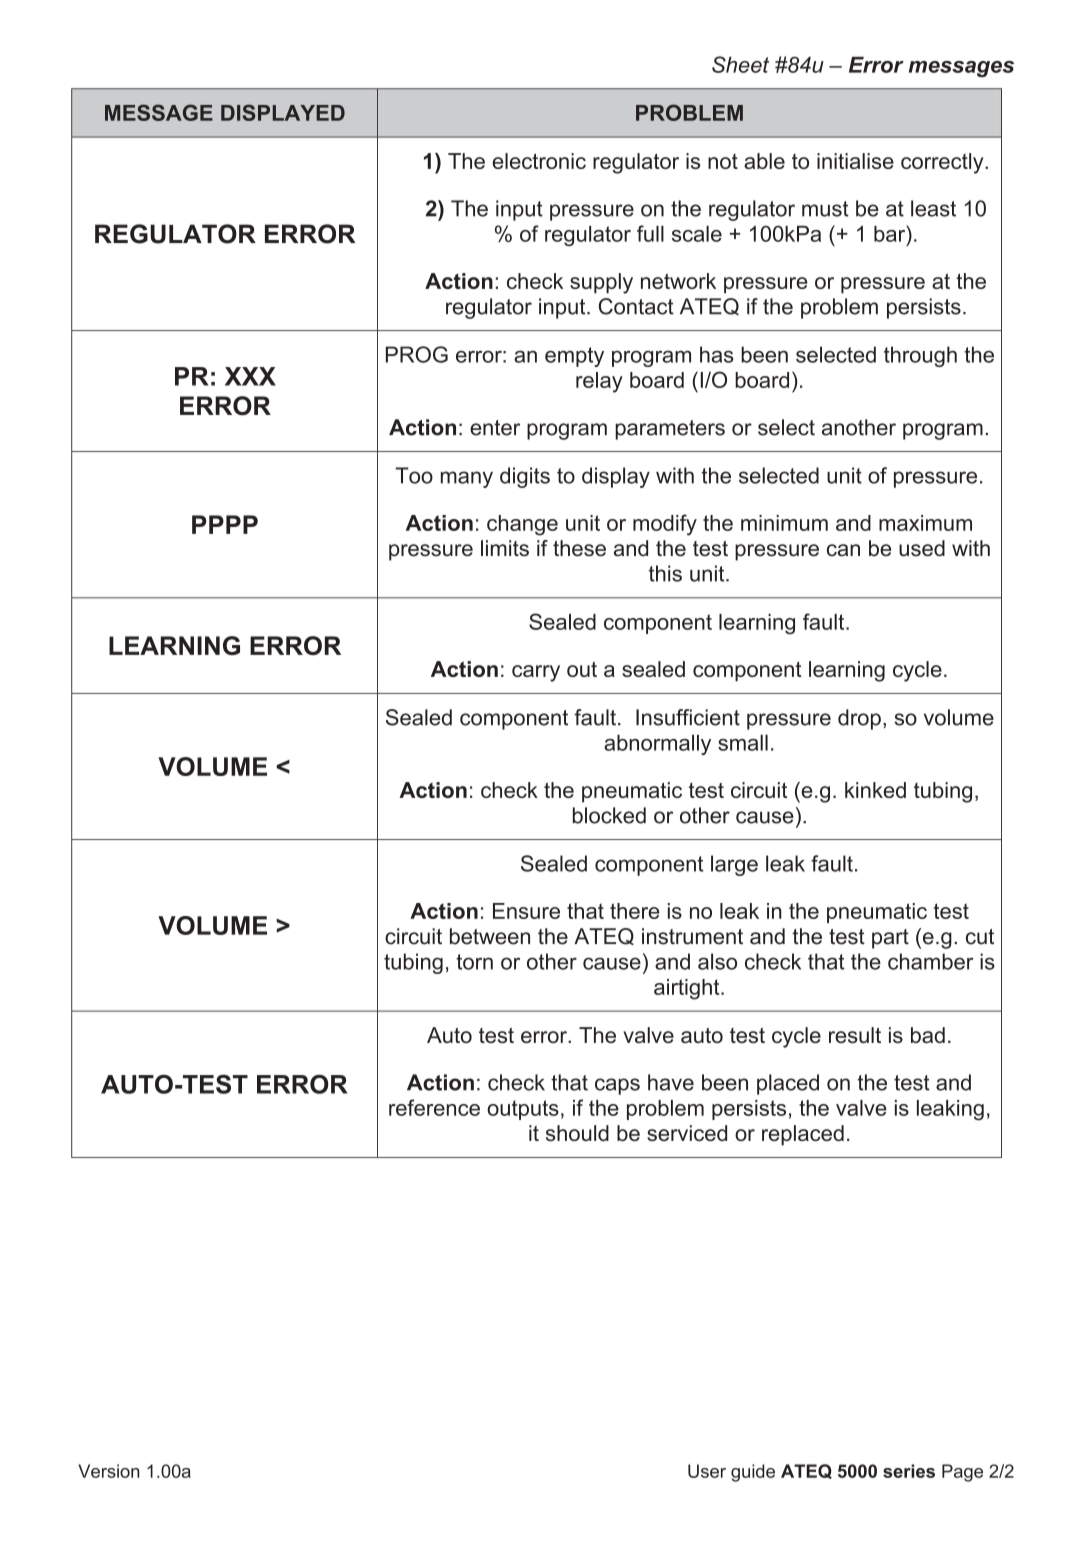 The width and height of the page is (1092, 1545). What do you see at coordinates (414, 475) in the page?
I see `Too` at bounding box center [414, 475].
